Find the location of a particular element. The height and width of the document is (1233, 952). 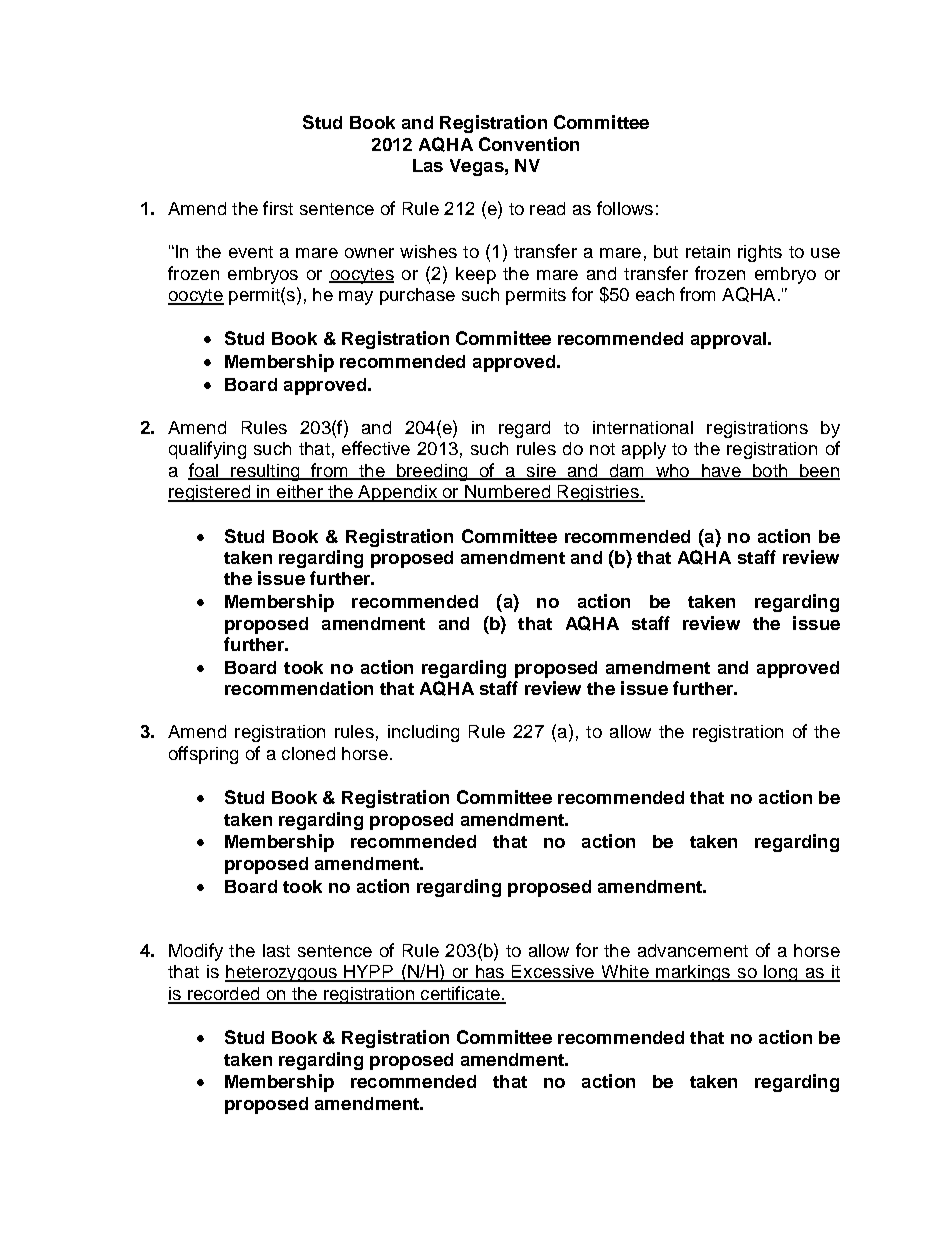

registered is located at coordinates (210, 493).
